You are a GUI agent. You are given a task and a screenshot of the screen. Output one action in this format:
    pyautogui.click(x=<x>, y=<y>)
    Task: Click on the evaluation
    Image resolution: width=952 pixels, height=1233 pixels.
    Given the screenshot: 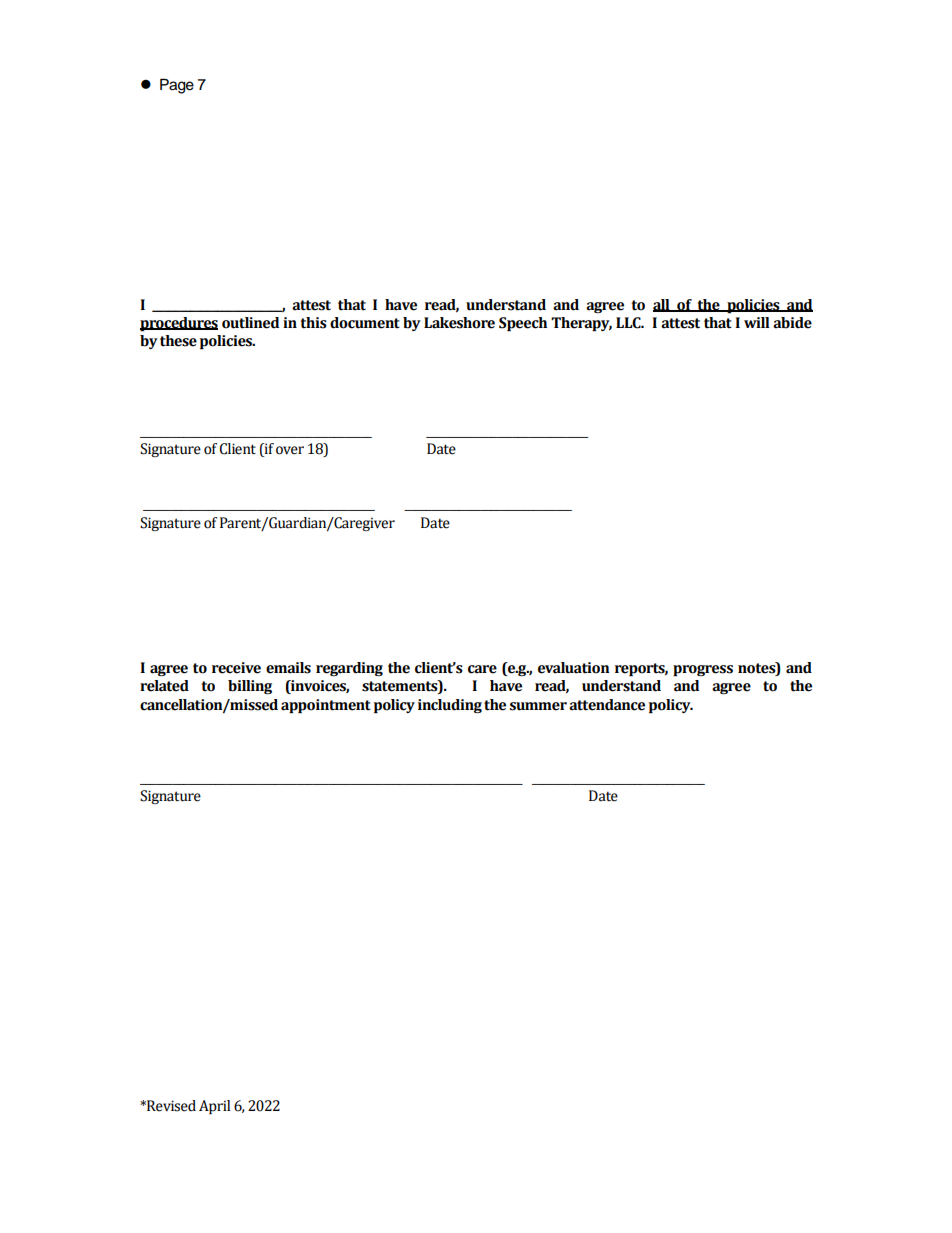 What is the action you would take?
    pyautogui.click(x=574, y=668)
